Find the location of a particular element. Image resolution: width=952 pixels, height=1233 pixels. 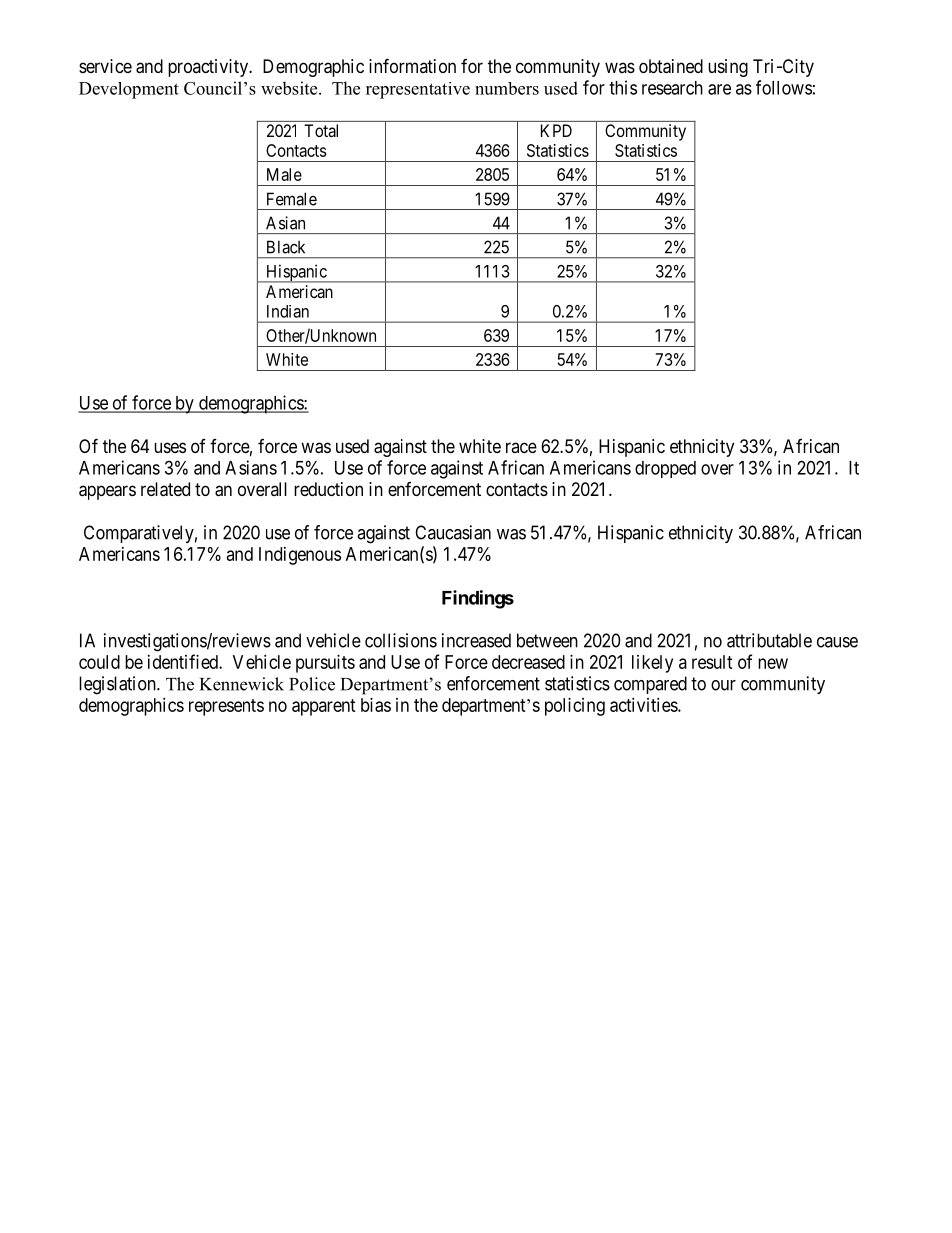

uses is located at coordinates (170, 447).
